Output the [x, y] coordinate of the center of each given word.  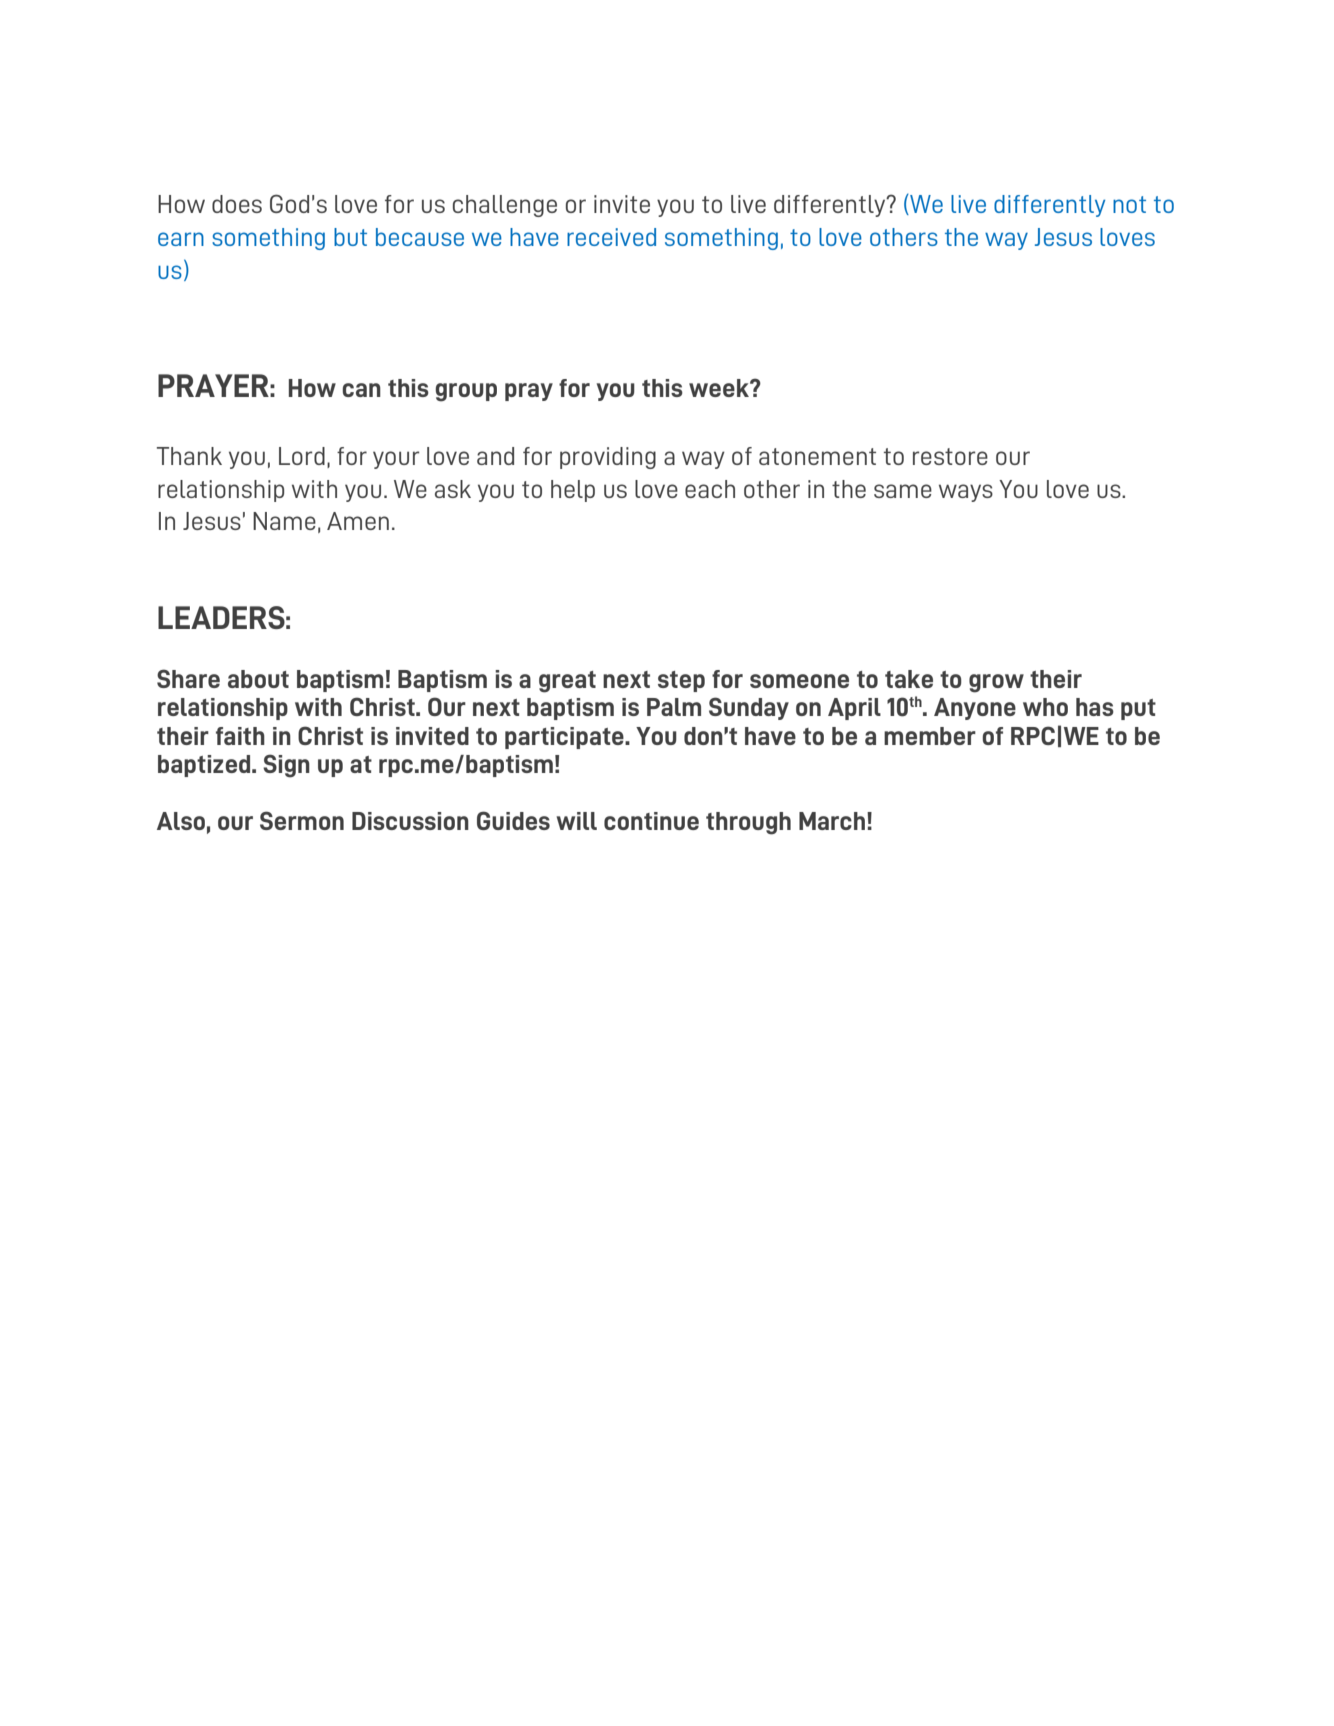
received [611, 237]
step [681, 681]
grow [996, 683]
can [361, 390]
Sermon [302, 820]
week [720, 388]
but [350, 237]
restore [950, 456]
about [258, 679]
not [1129, 204]
